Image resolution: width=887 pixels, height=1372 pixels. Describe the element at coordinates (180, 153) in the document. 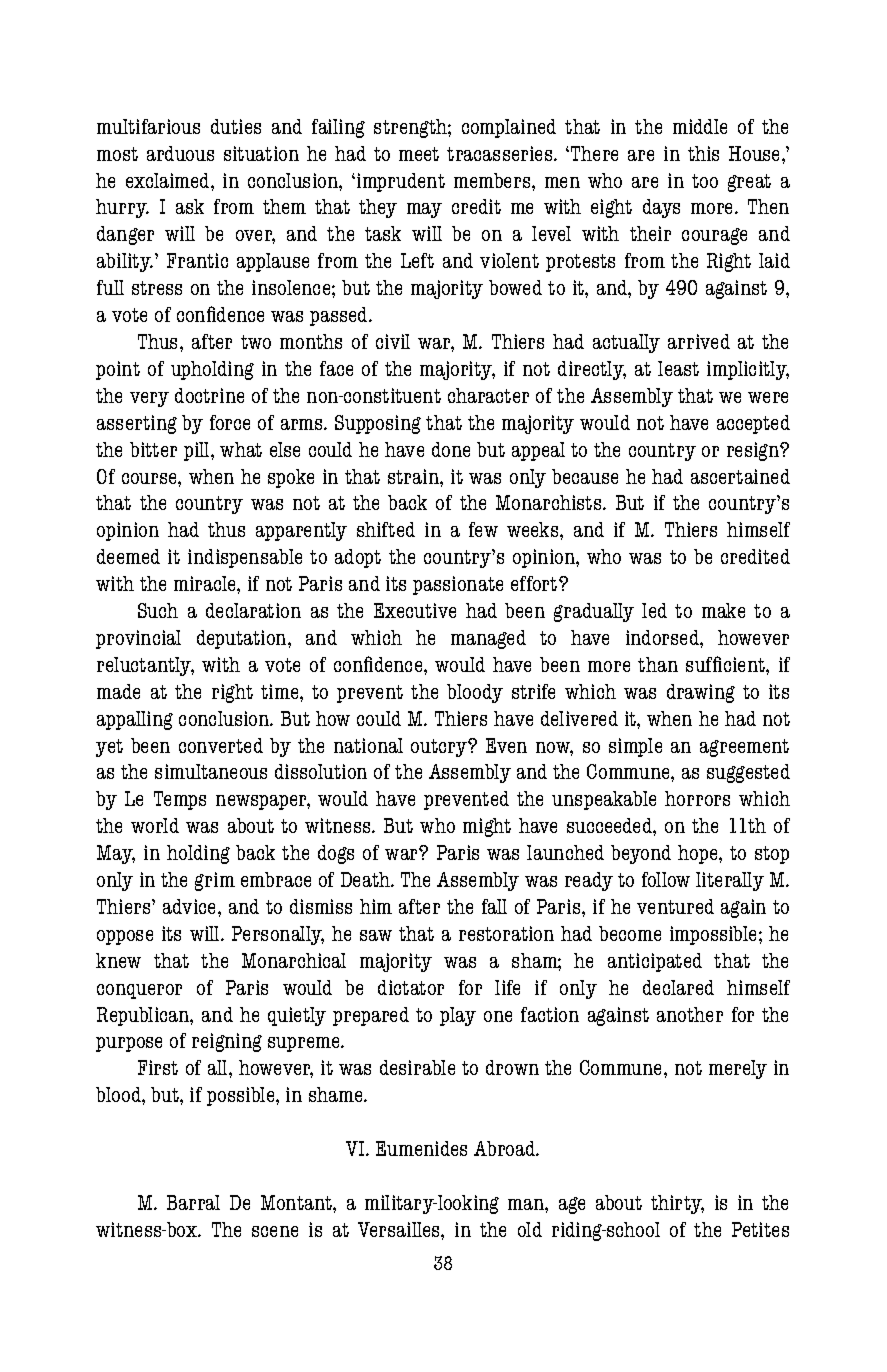

I see `arduous` at that location.
